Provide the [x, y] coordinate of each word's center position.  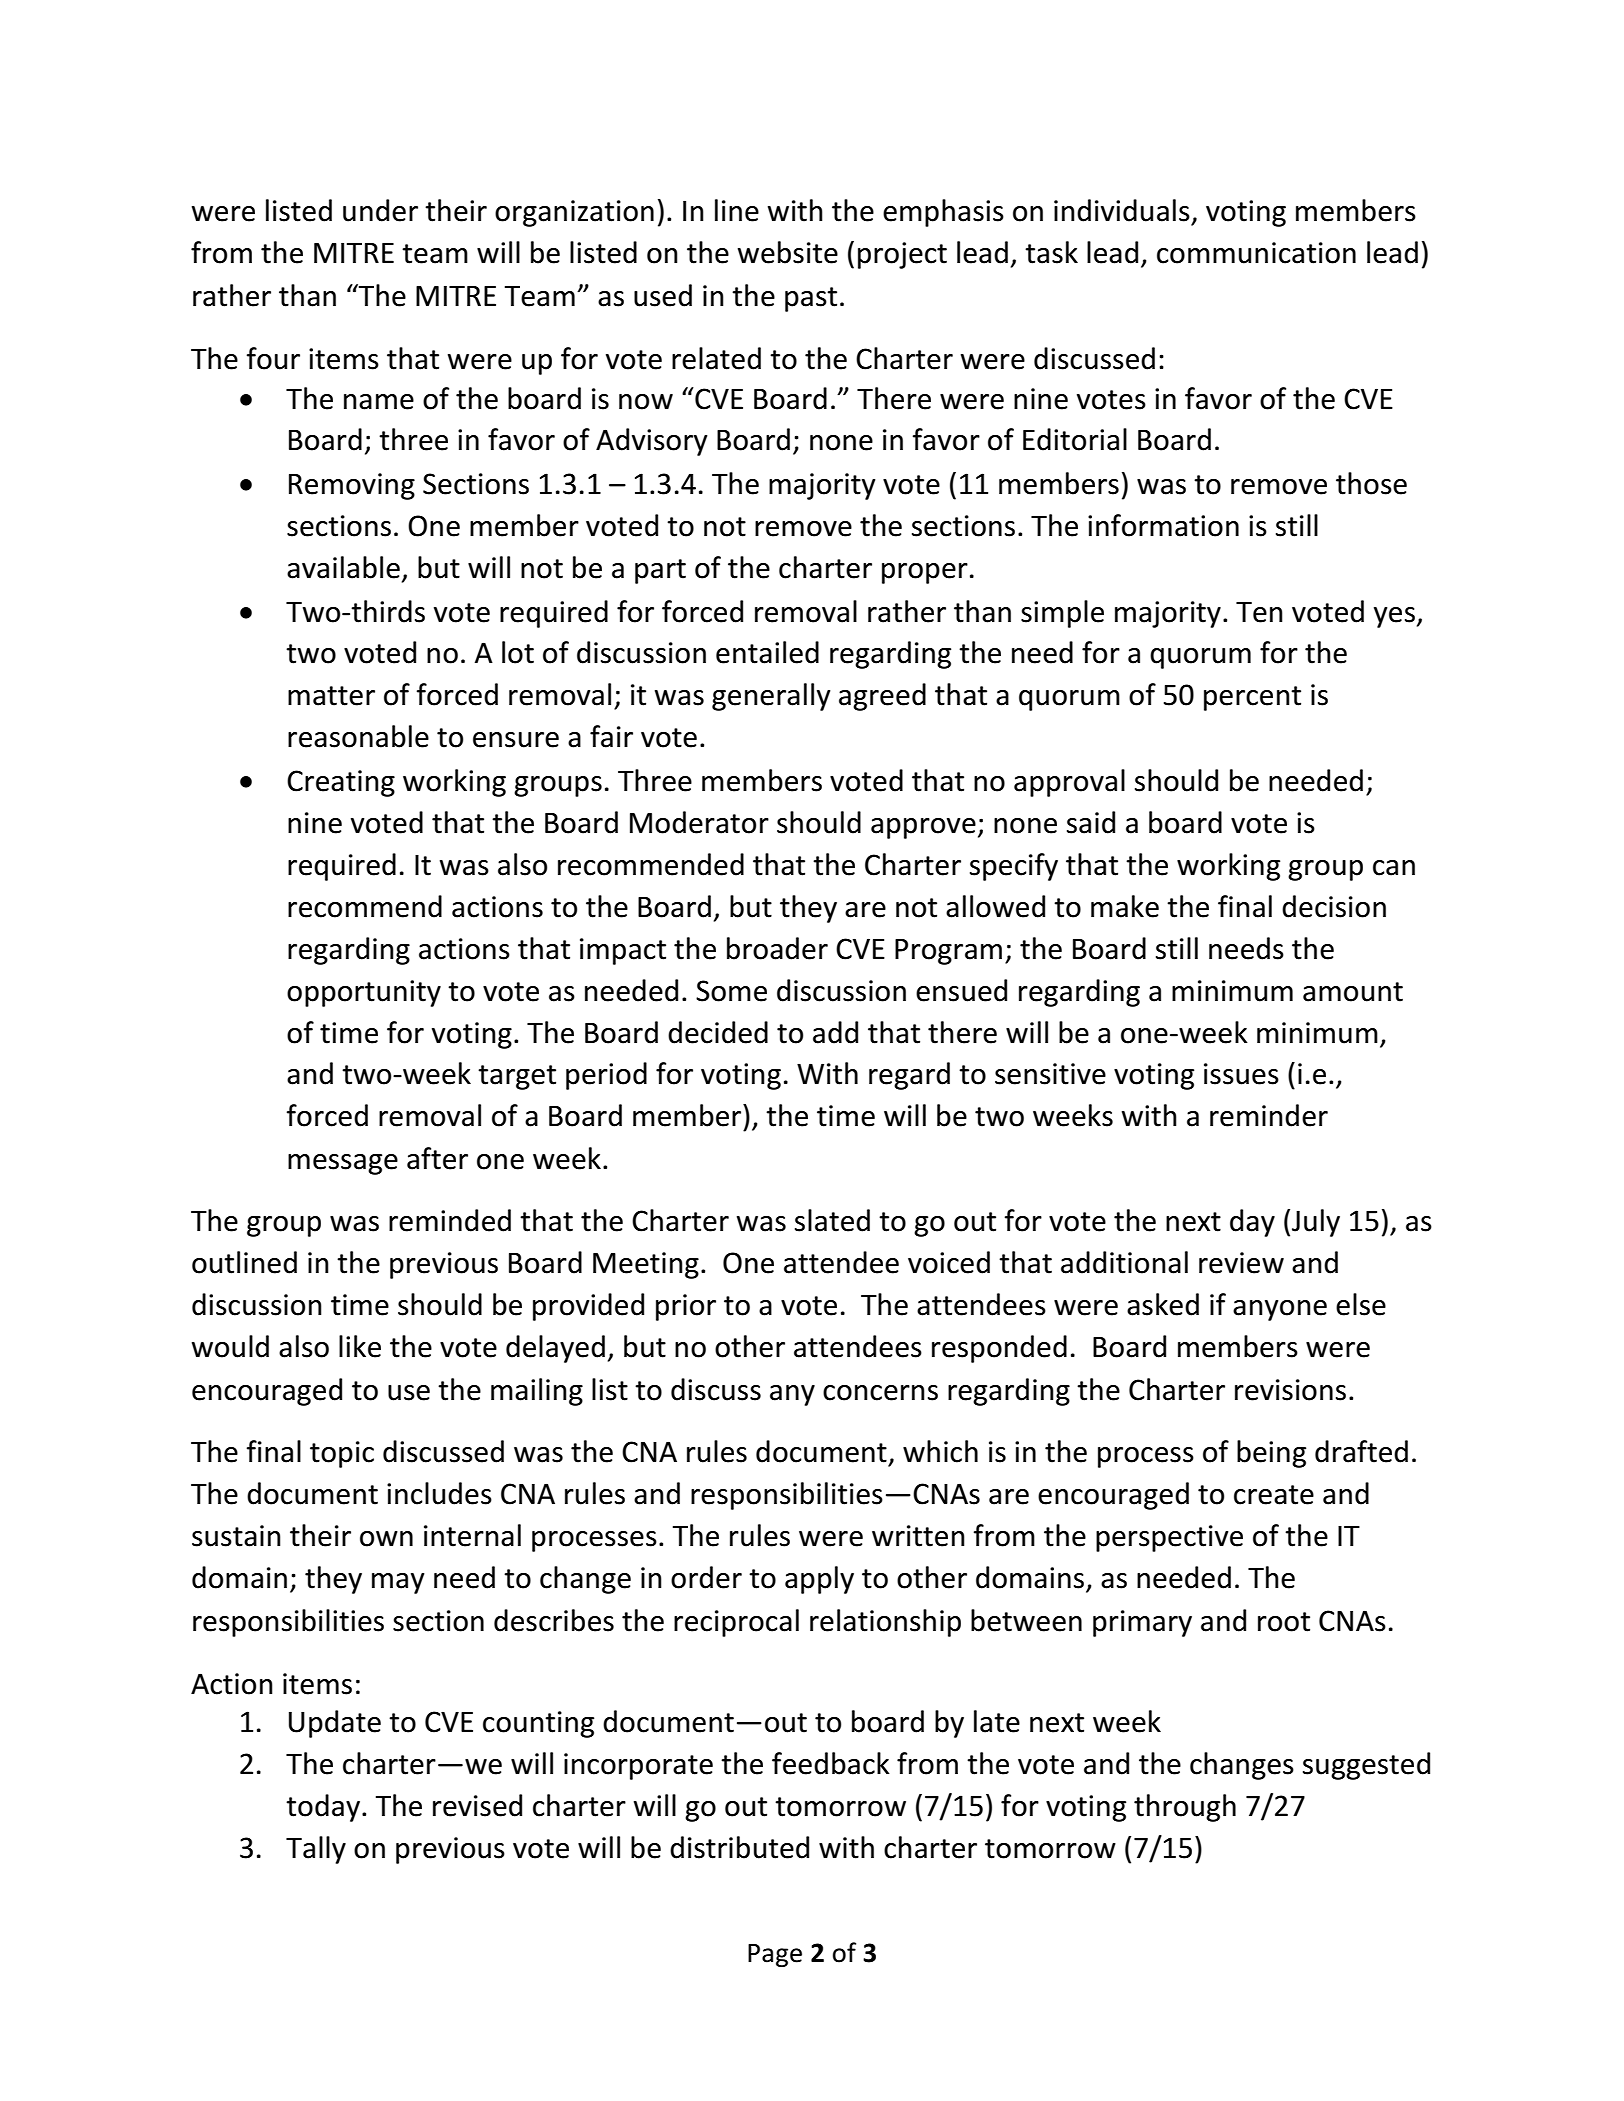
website [788, 252]
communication [1256, 253]
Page [775, 1955]
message [343, 1164]
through [1185, 1808]
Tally [316, 1850]
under [380, 210]
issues [1241, 1074]
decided [718, 1032]
